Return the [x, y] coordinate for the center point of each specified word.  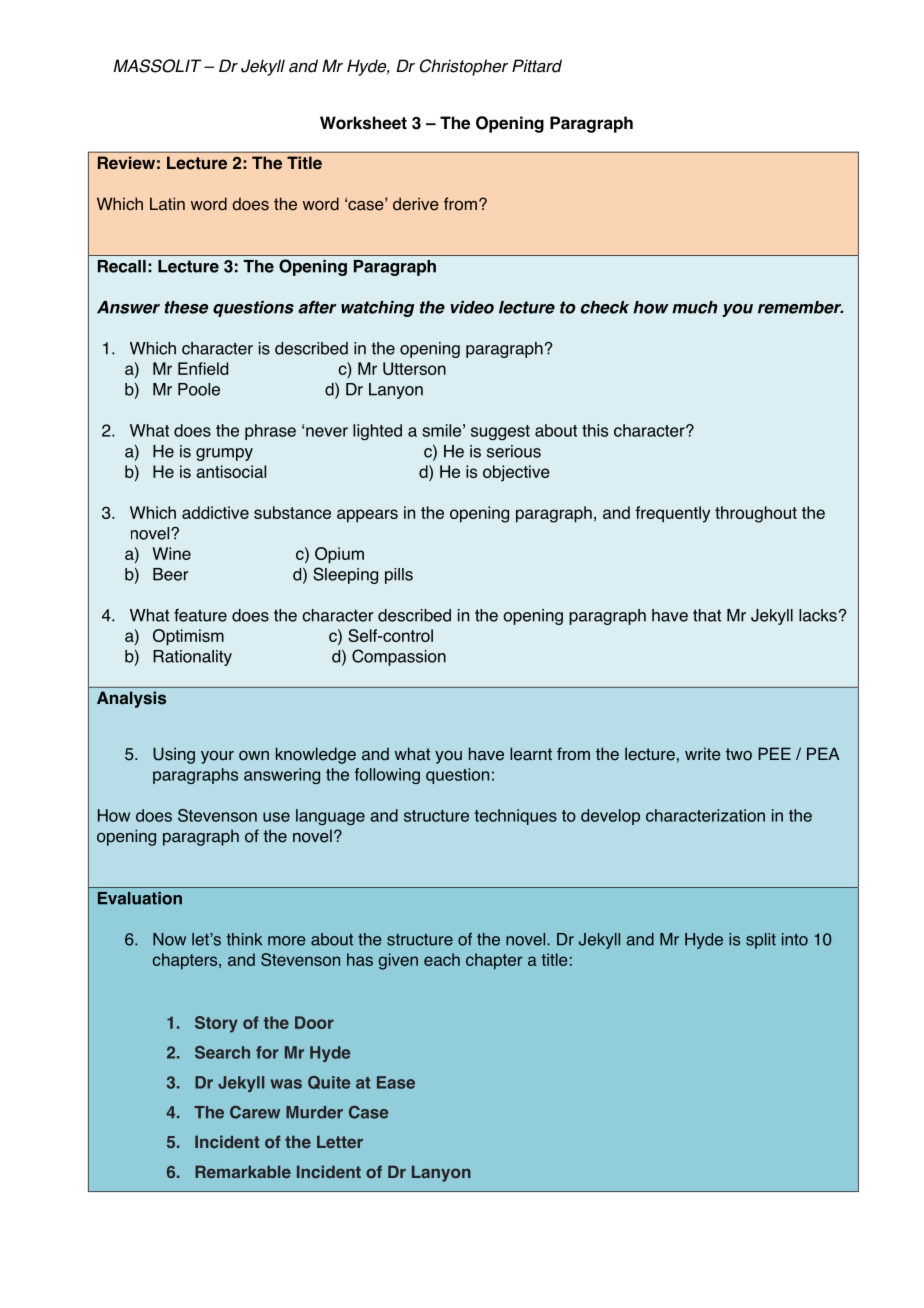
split [761, 941]
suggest [500, 432]
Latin [167, 204]
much [695, 307]
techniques [515, 817]
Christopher [464, 67]
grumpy [224, 454]
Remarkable [243, 1171]
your [217, 757]
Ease [396, 1082]
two [739, 754]
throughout [756, 514]
